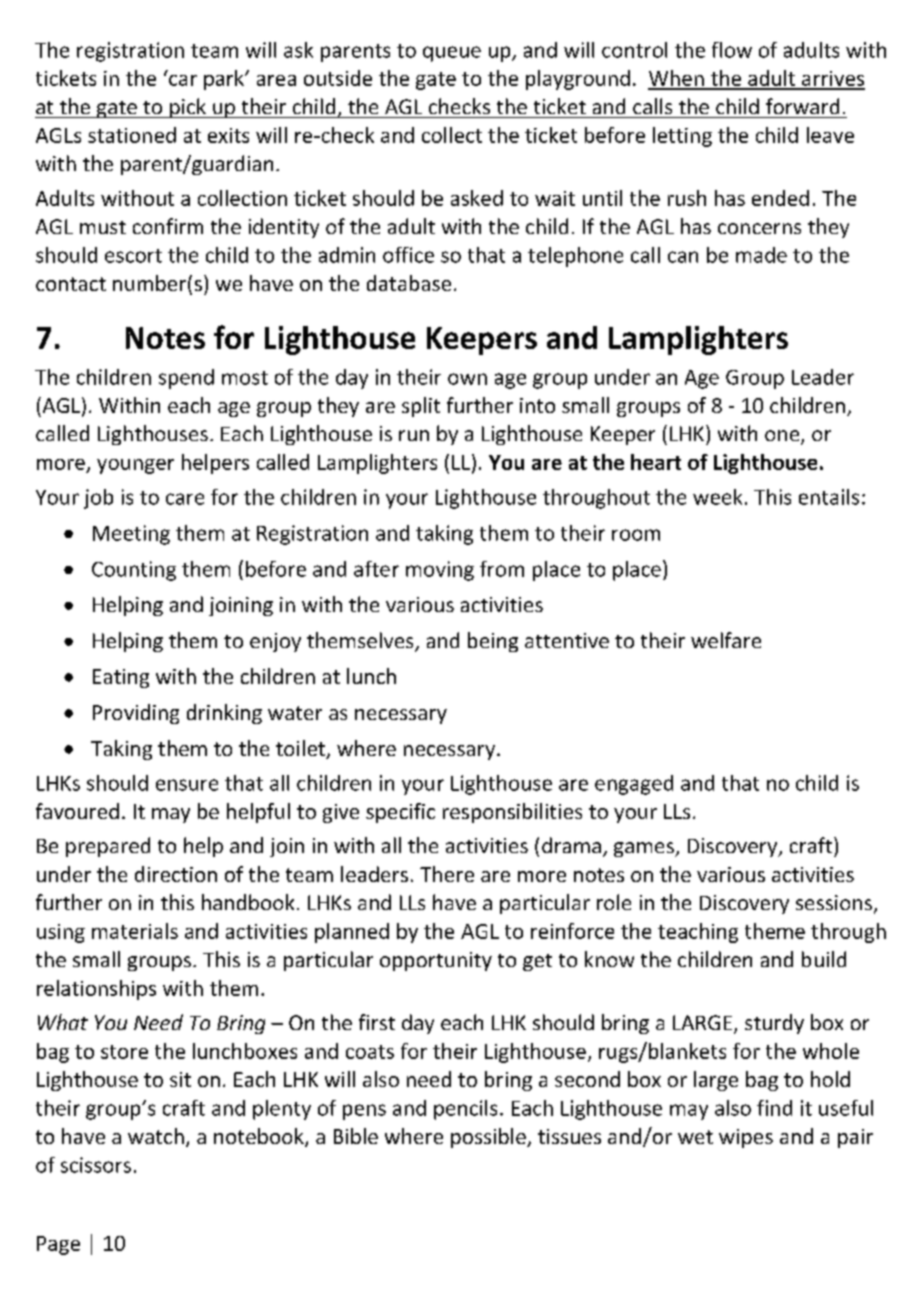 The width and height of the screenshot is (924, 1307). I want to click on welfare, so click(726, 640).
